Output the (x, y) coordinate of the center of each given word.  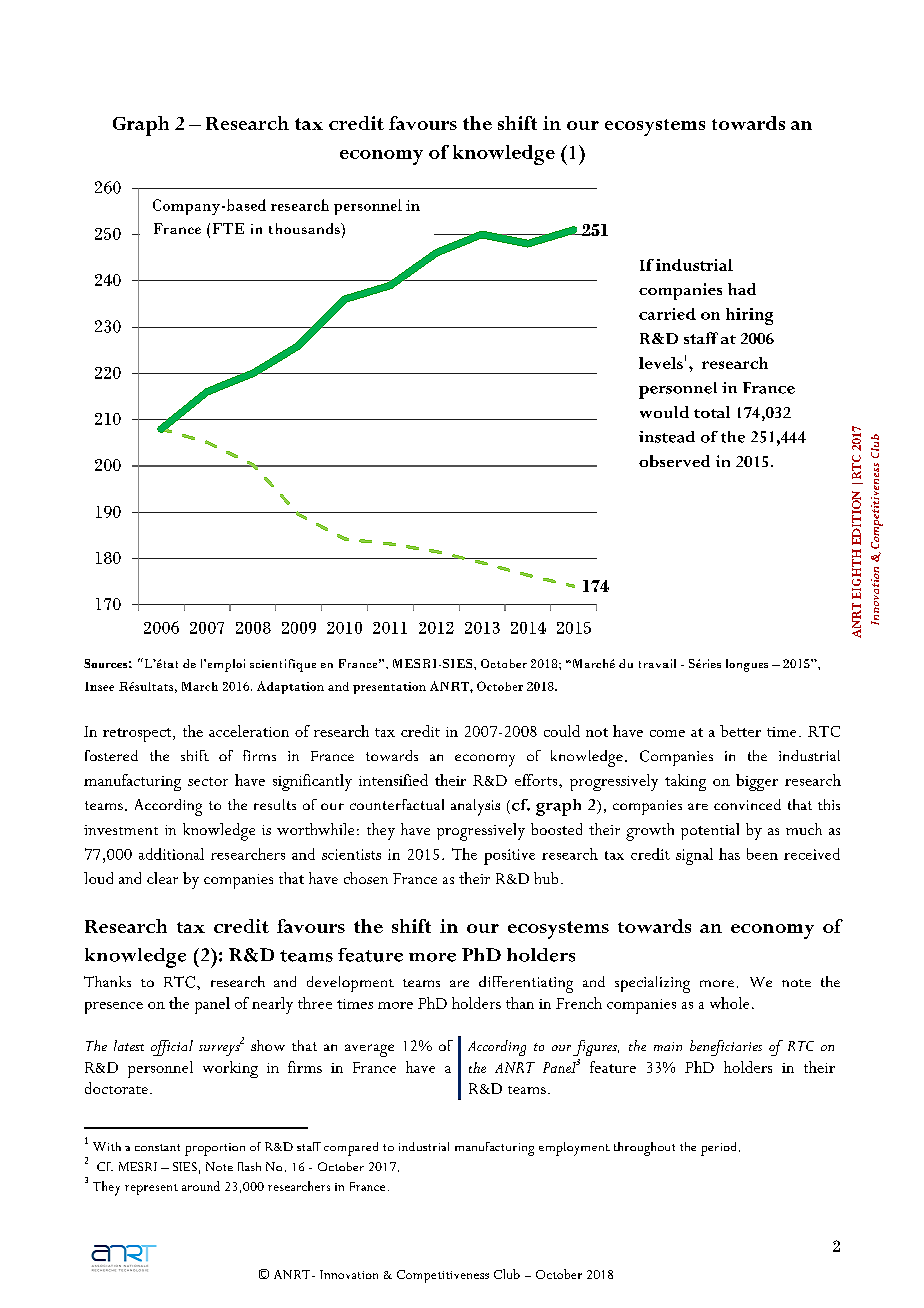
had (742, 289)
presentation (389, 688)
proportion (215, 1149)
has (729, 854)
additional (171, 854)
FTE (228, 228)
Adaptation (290, 687)
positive (509, 857)
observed (674, 461)
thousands (305, 228)
